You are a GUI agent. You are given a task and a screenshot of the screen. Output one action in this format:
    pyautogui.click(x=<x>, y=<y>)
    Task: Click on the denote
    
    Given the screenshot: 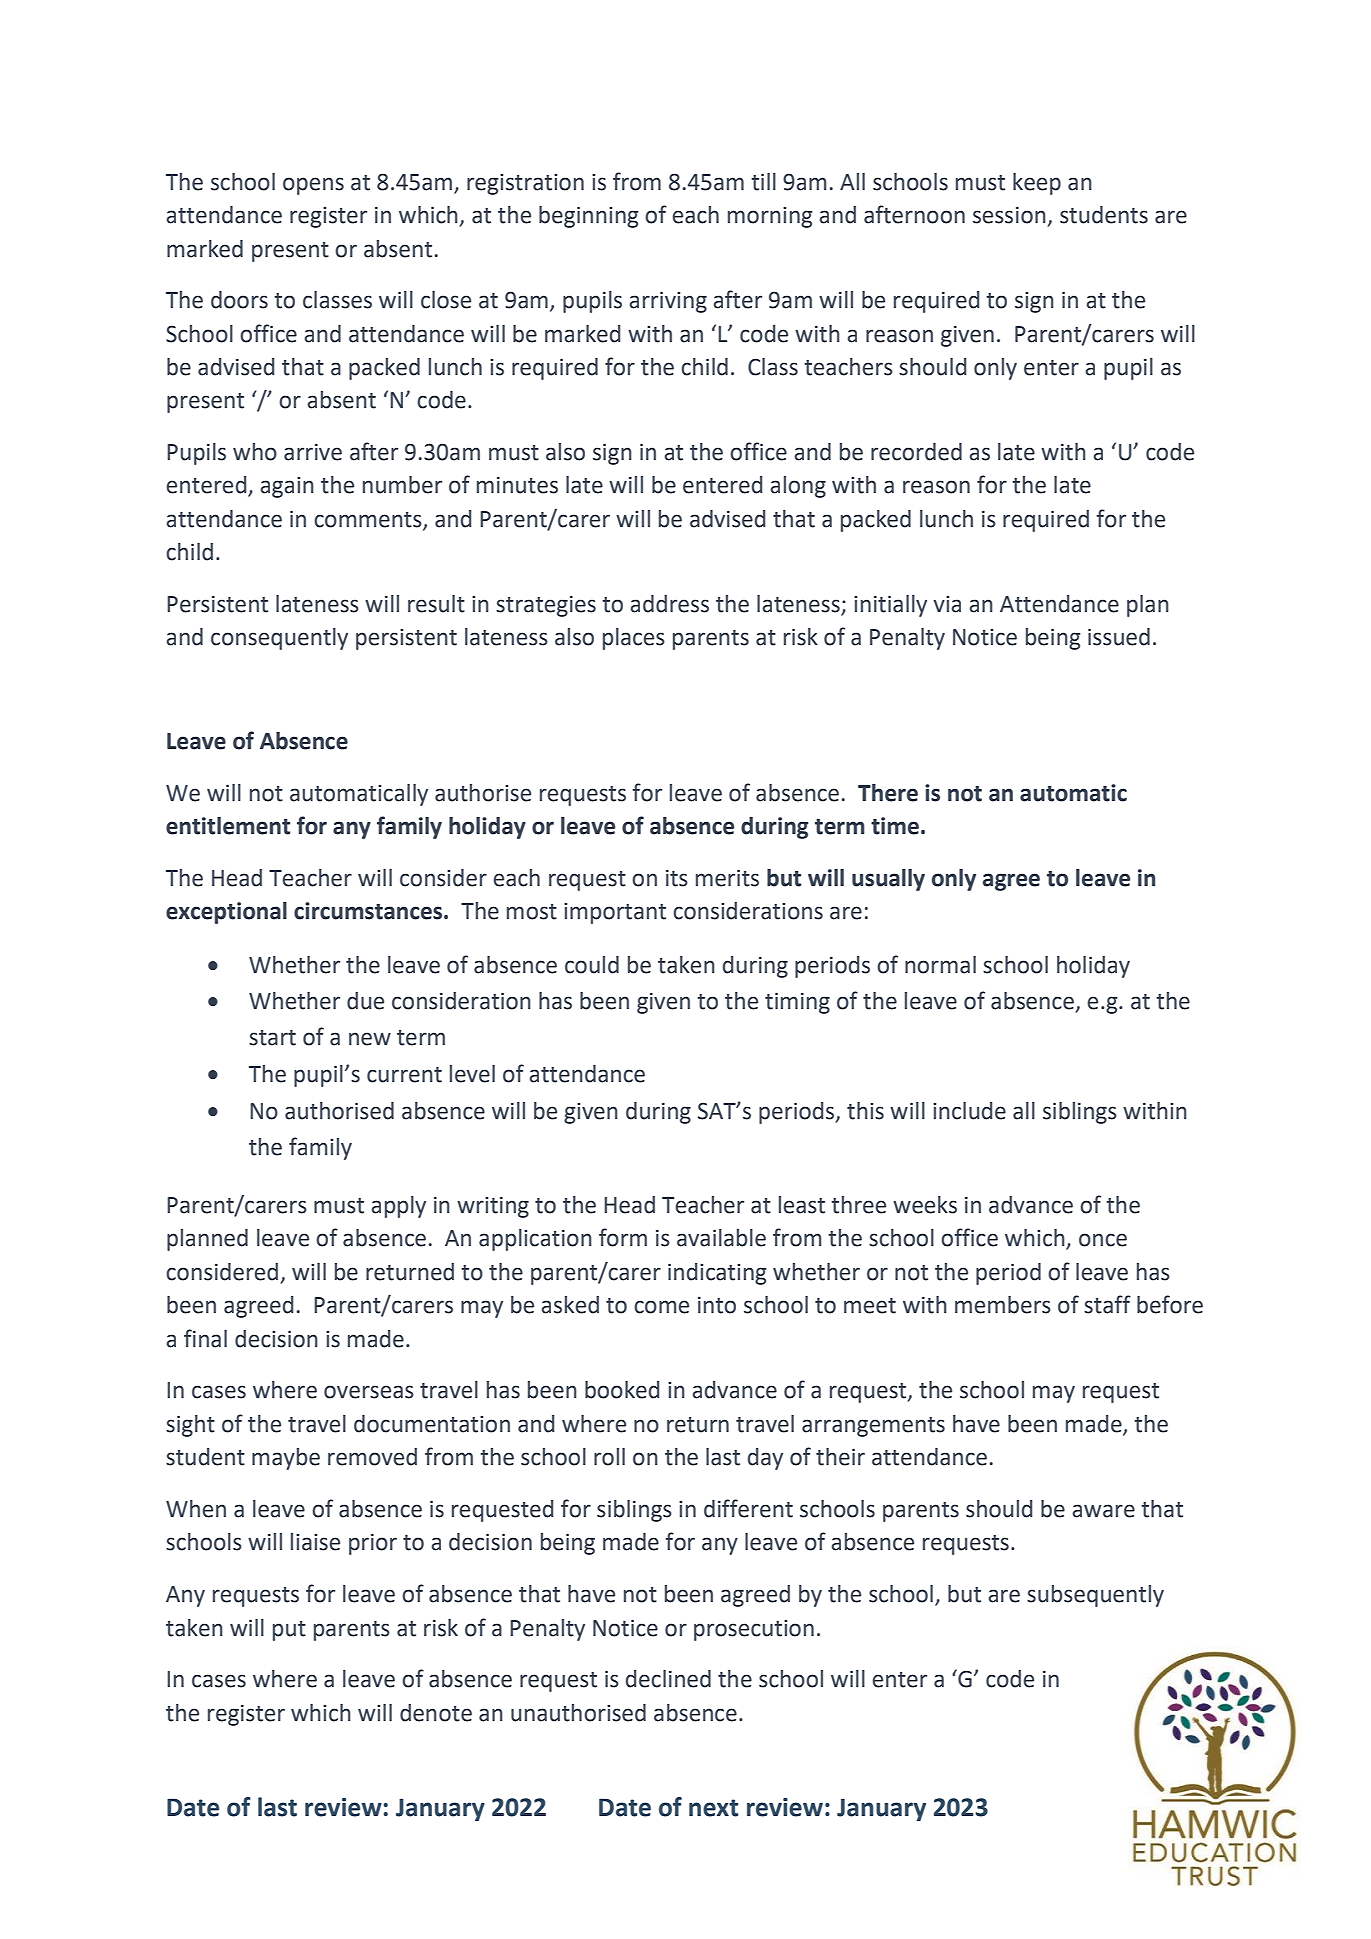 What is the action you would take?
    pyautogui.click(x=436, y=1713)
